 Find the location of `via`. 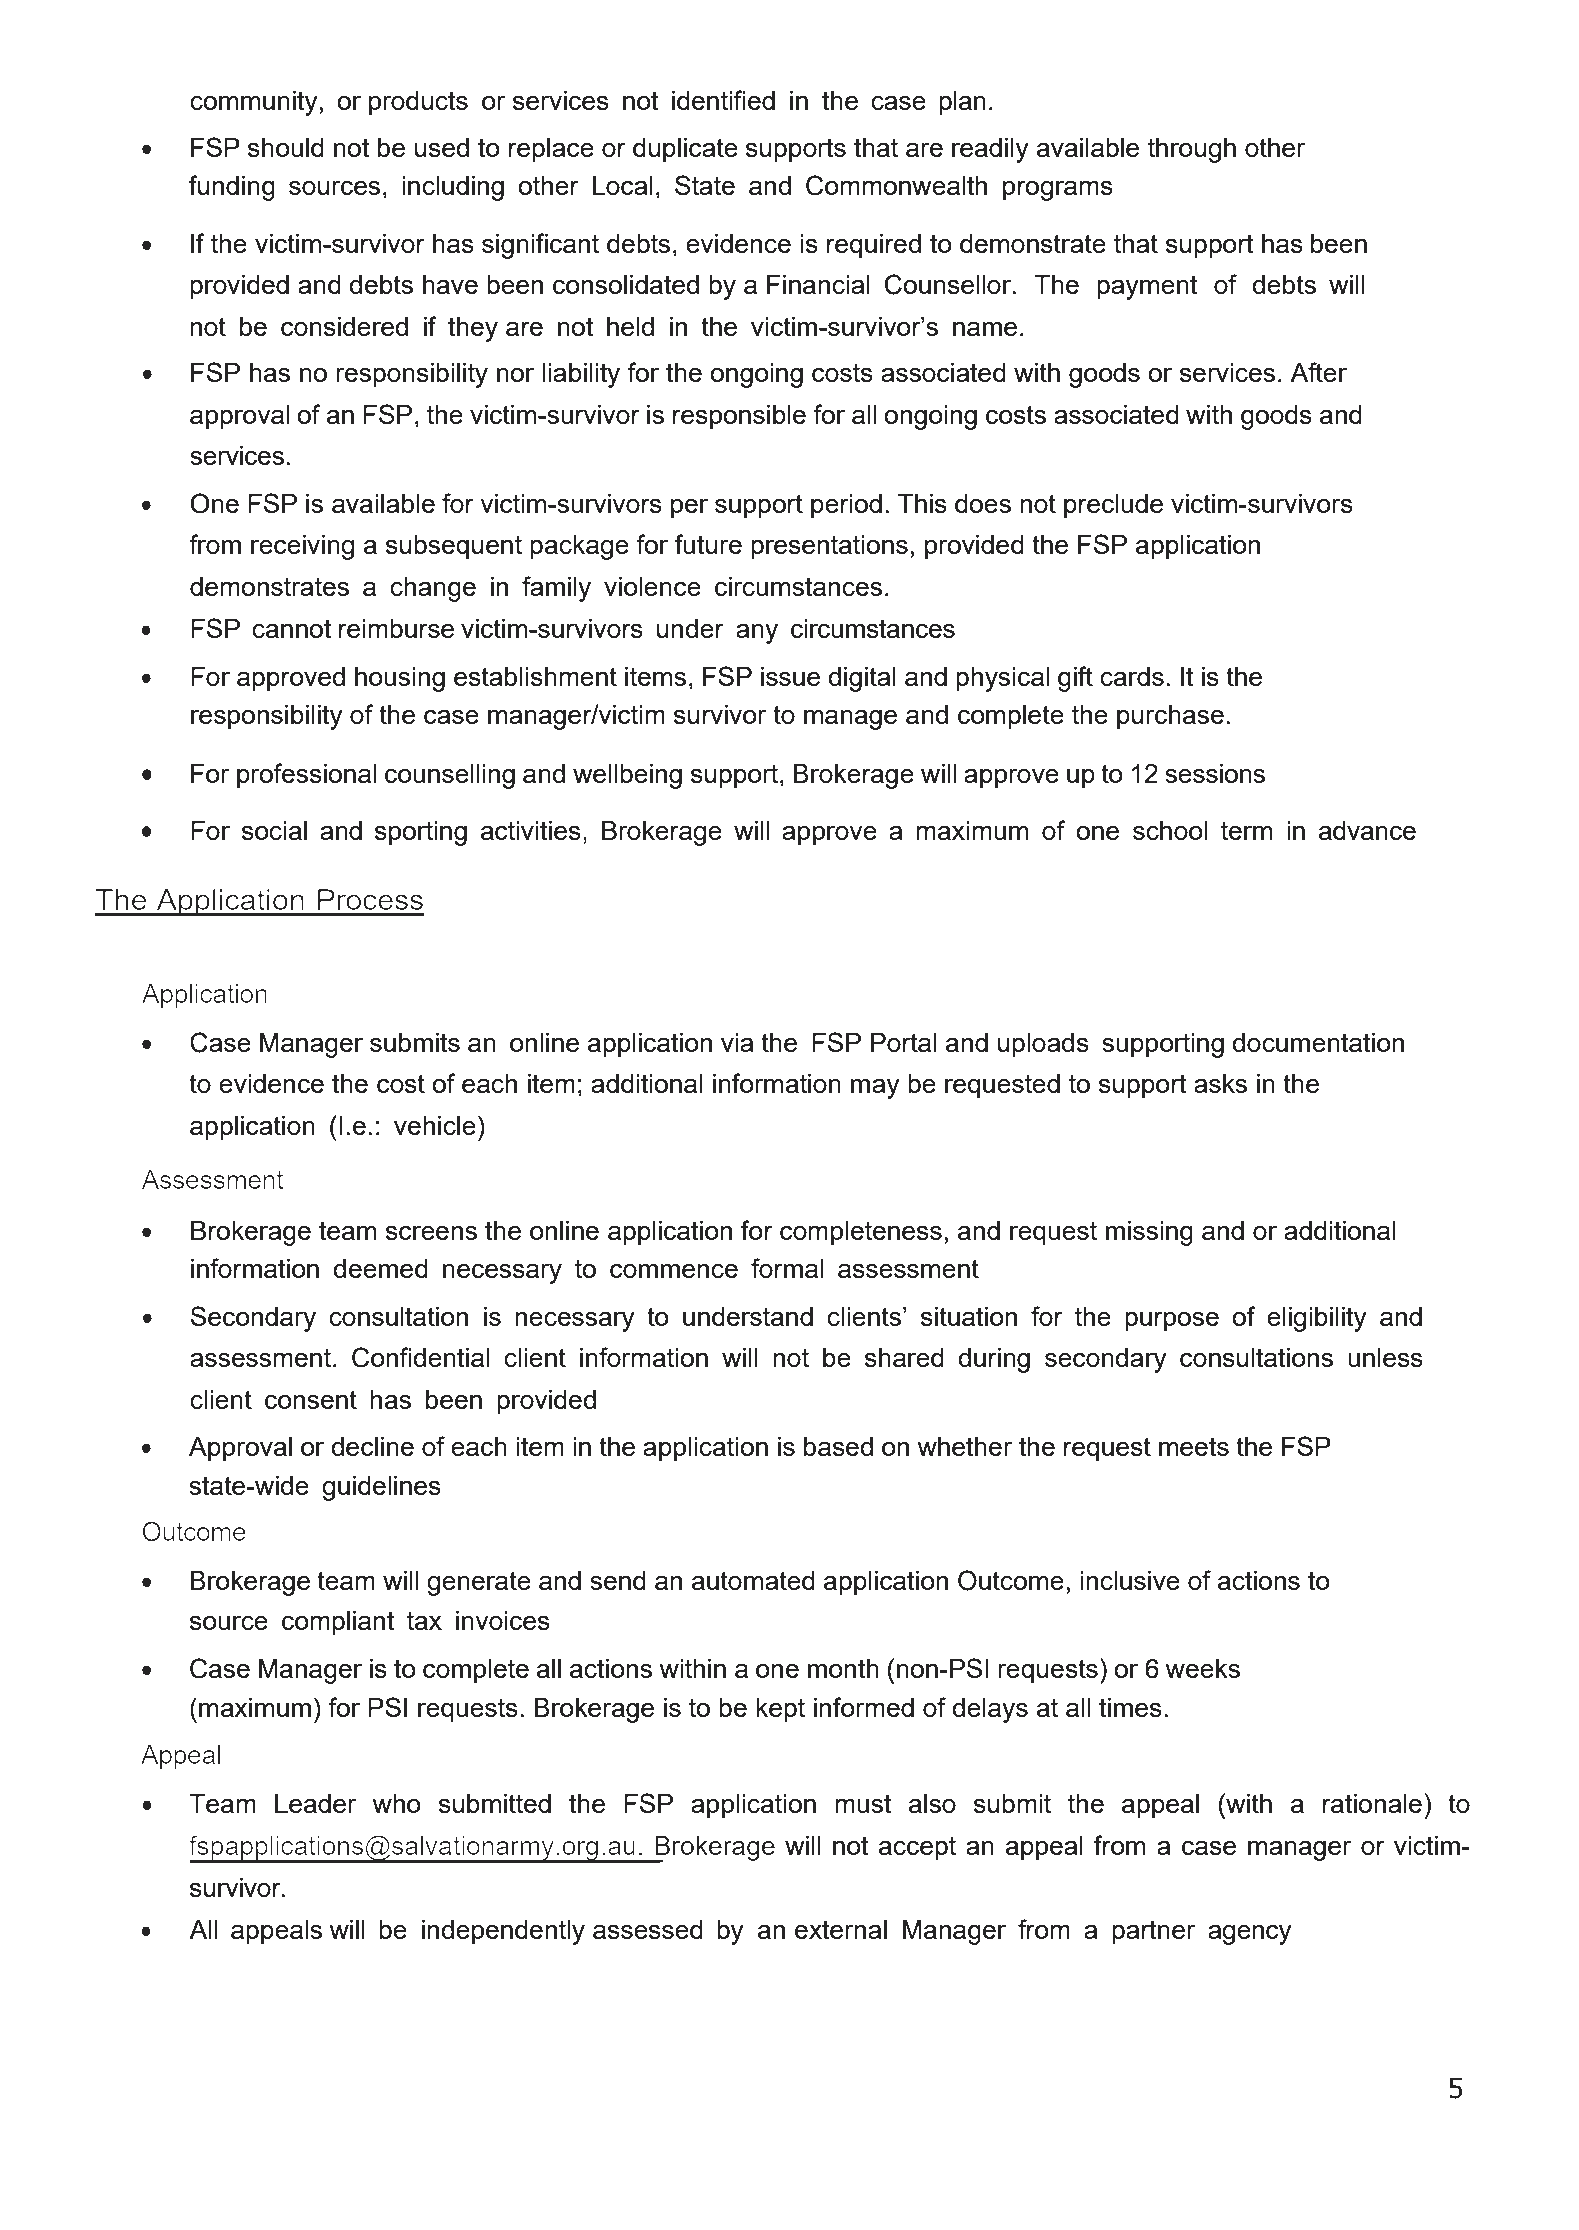

via is located at coordinates (737, 1042).
